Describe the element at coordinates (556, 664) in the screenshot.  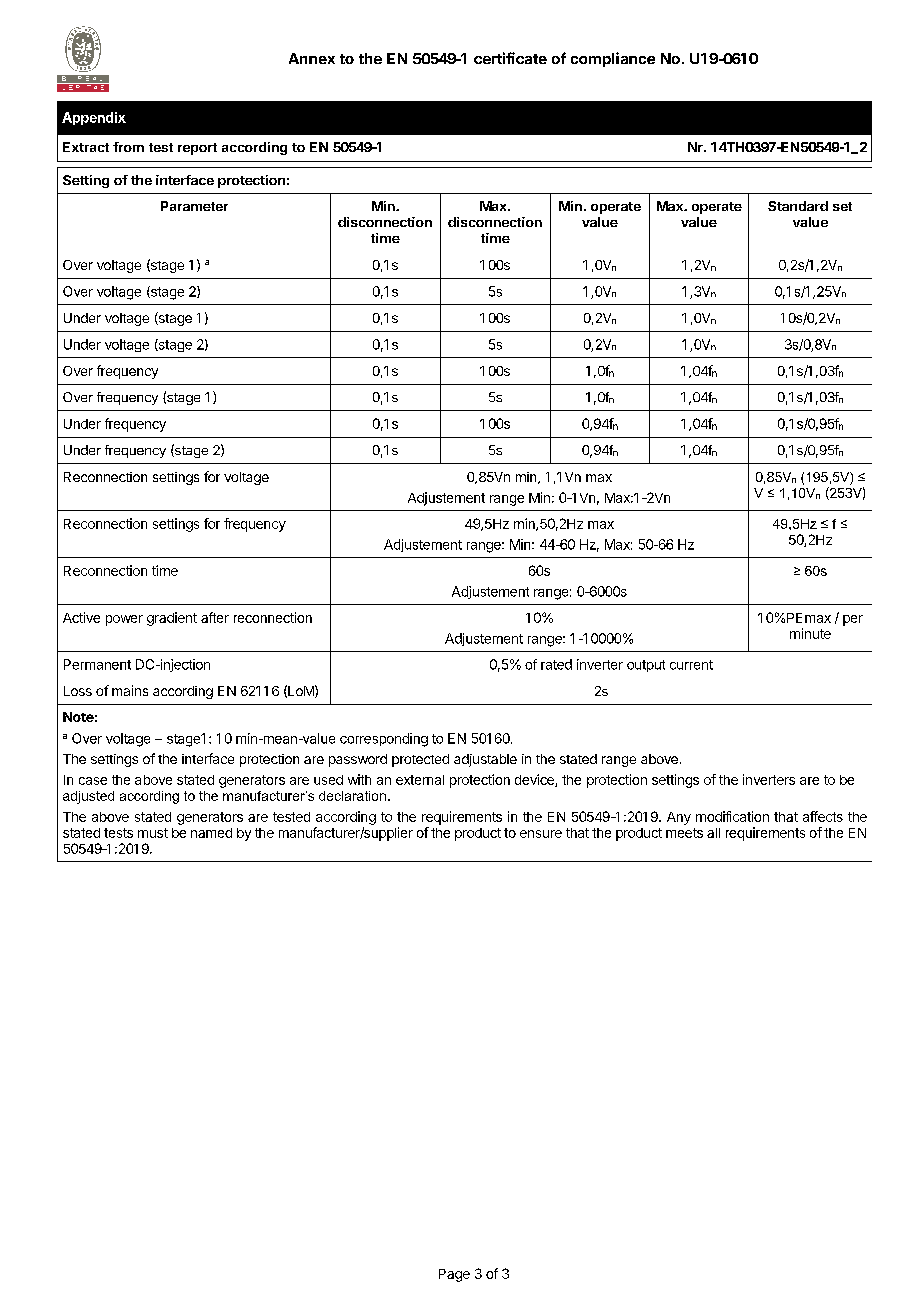
I see `rated` at that location.
